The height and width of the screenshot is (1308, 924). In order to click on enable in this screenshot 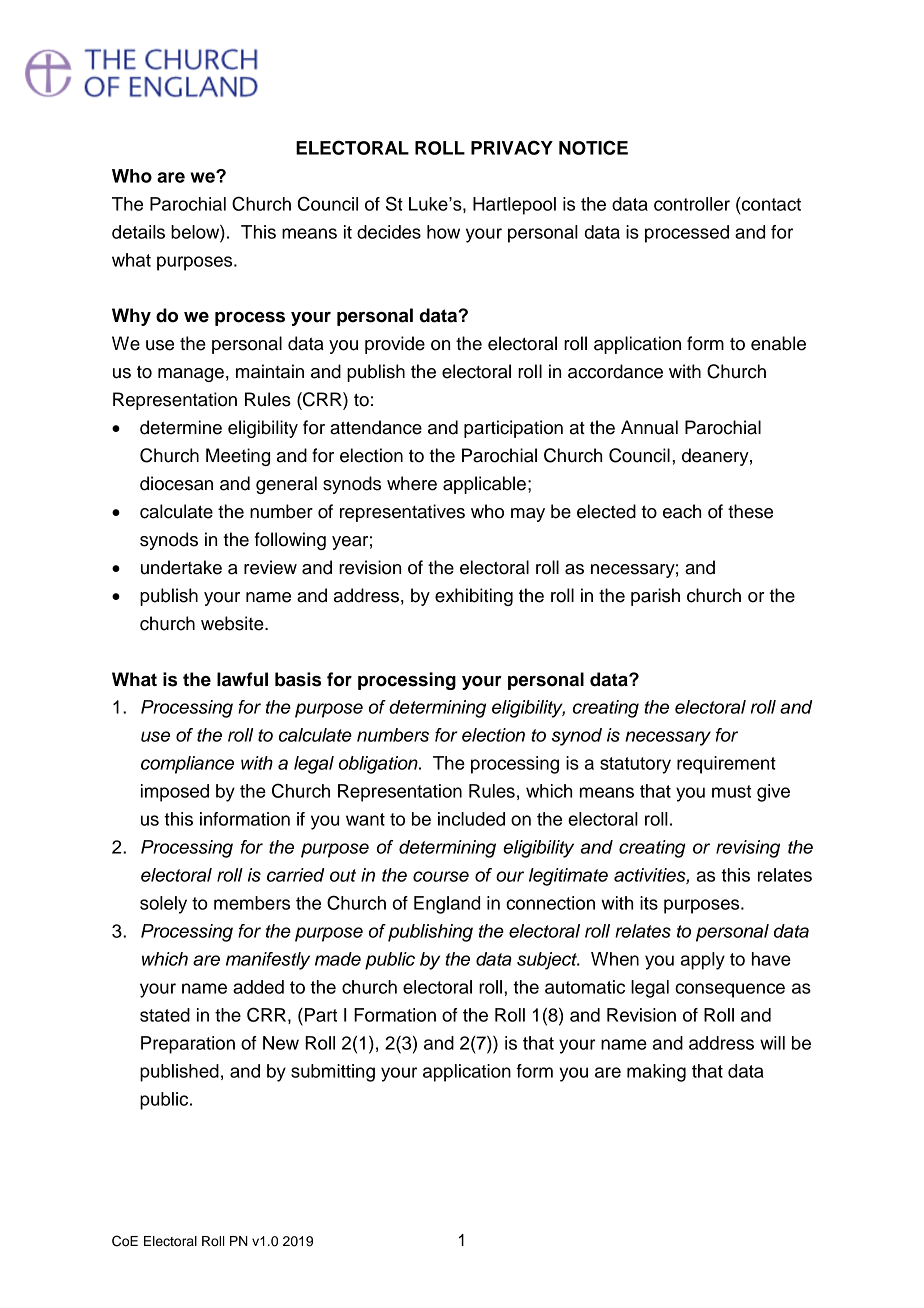, I will do `click(778, 343)`.
